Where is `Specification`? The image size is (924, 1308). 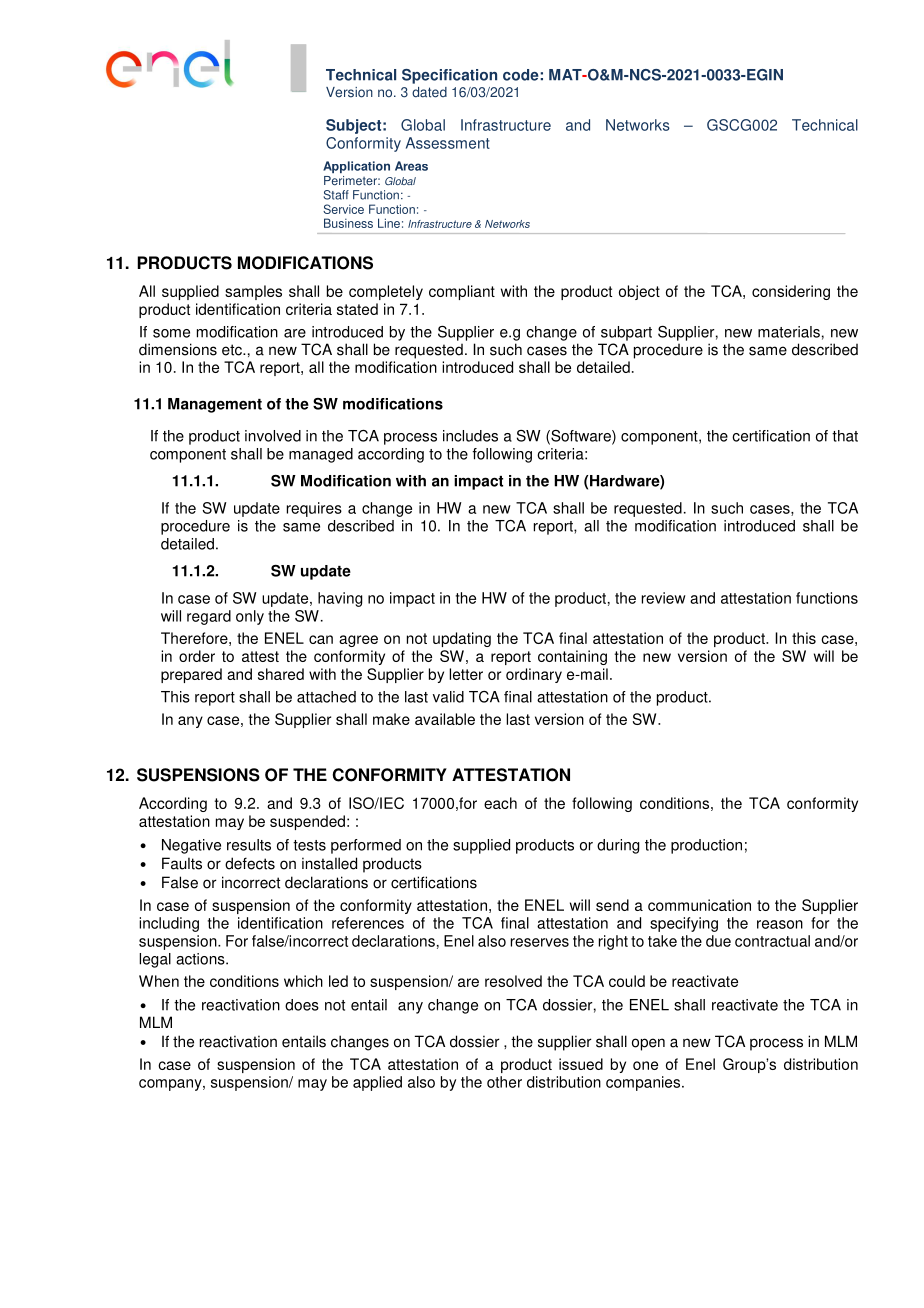 Specification is located at coordinates (449, 76).
